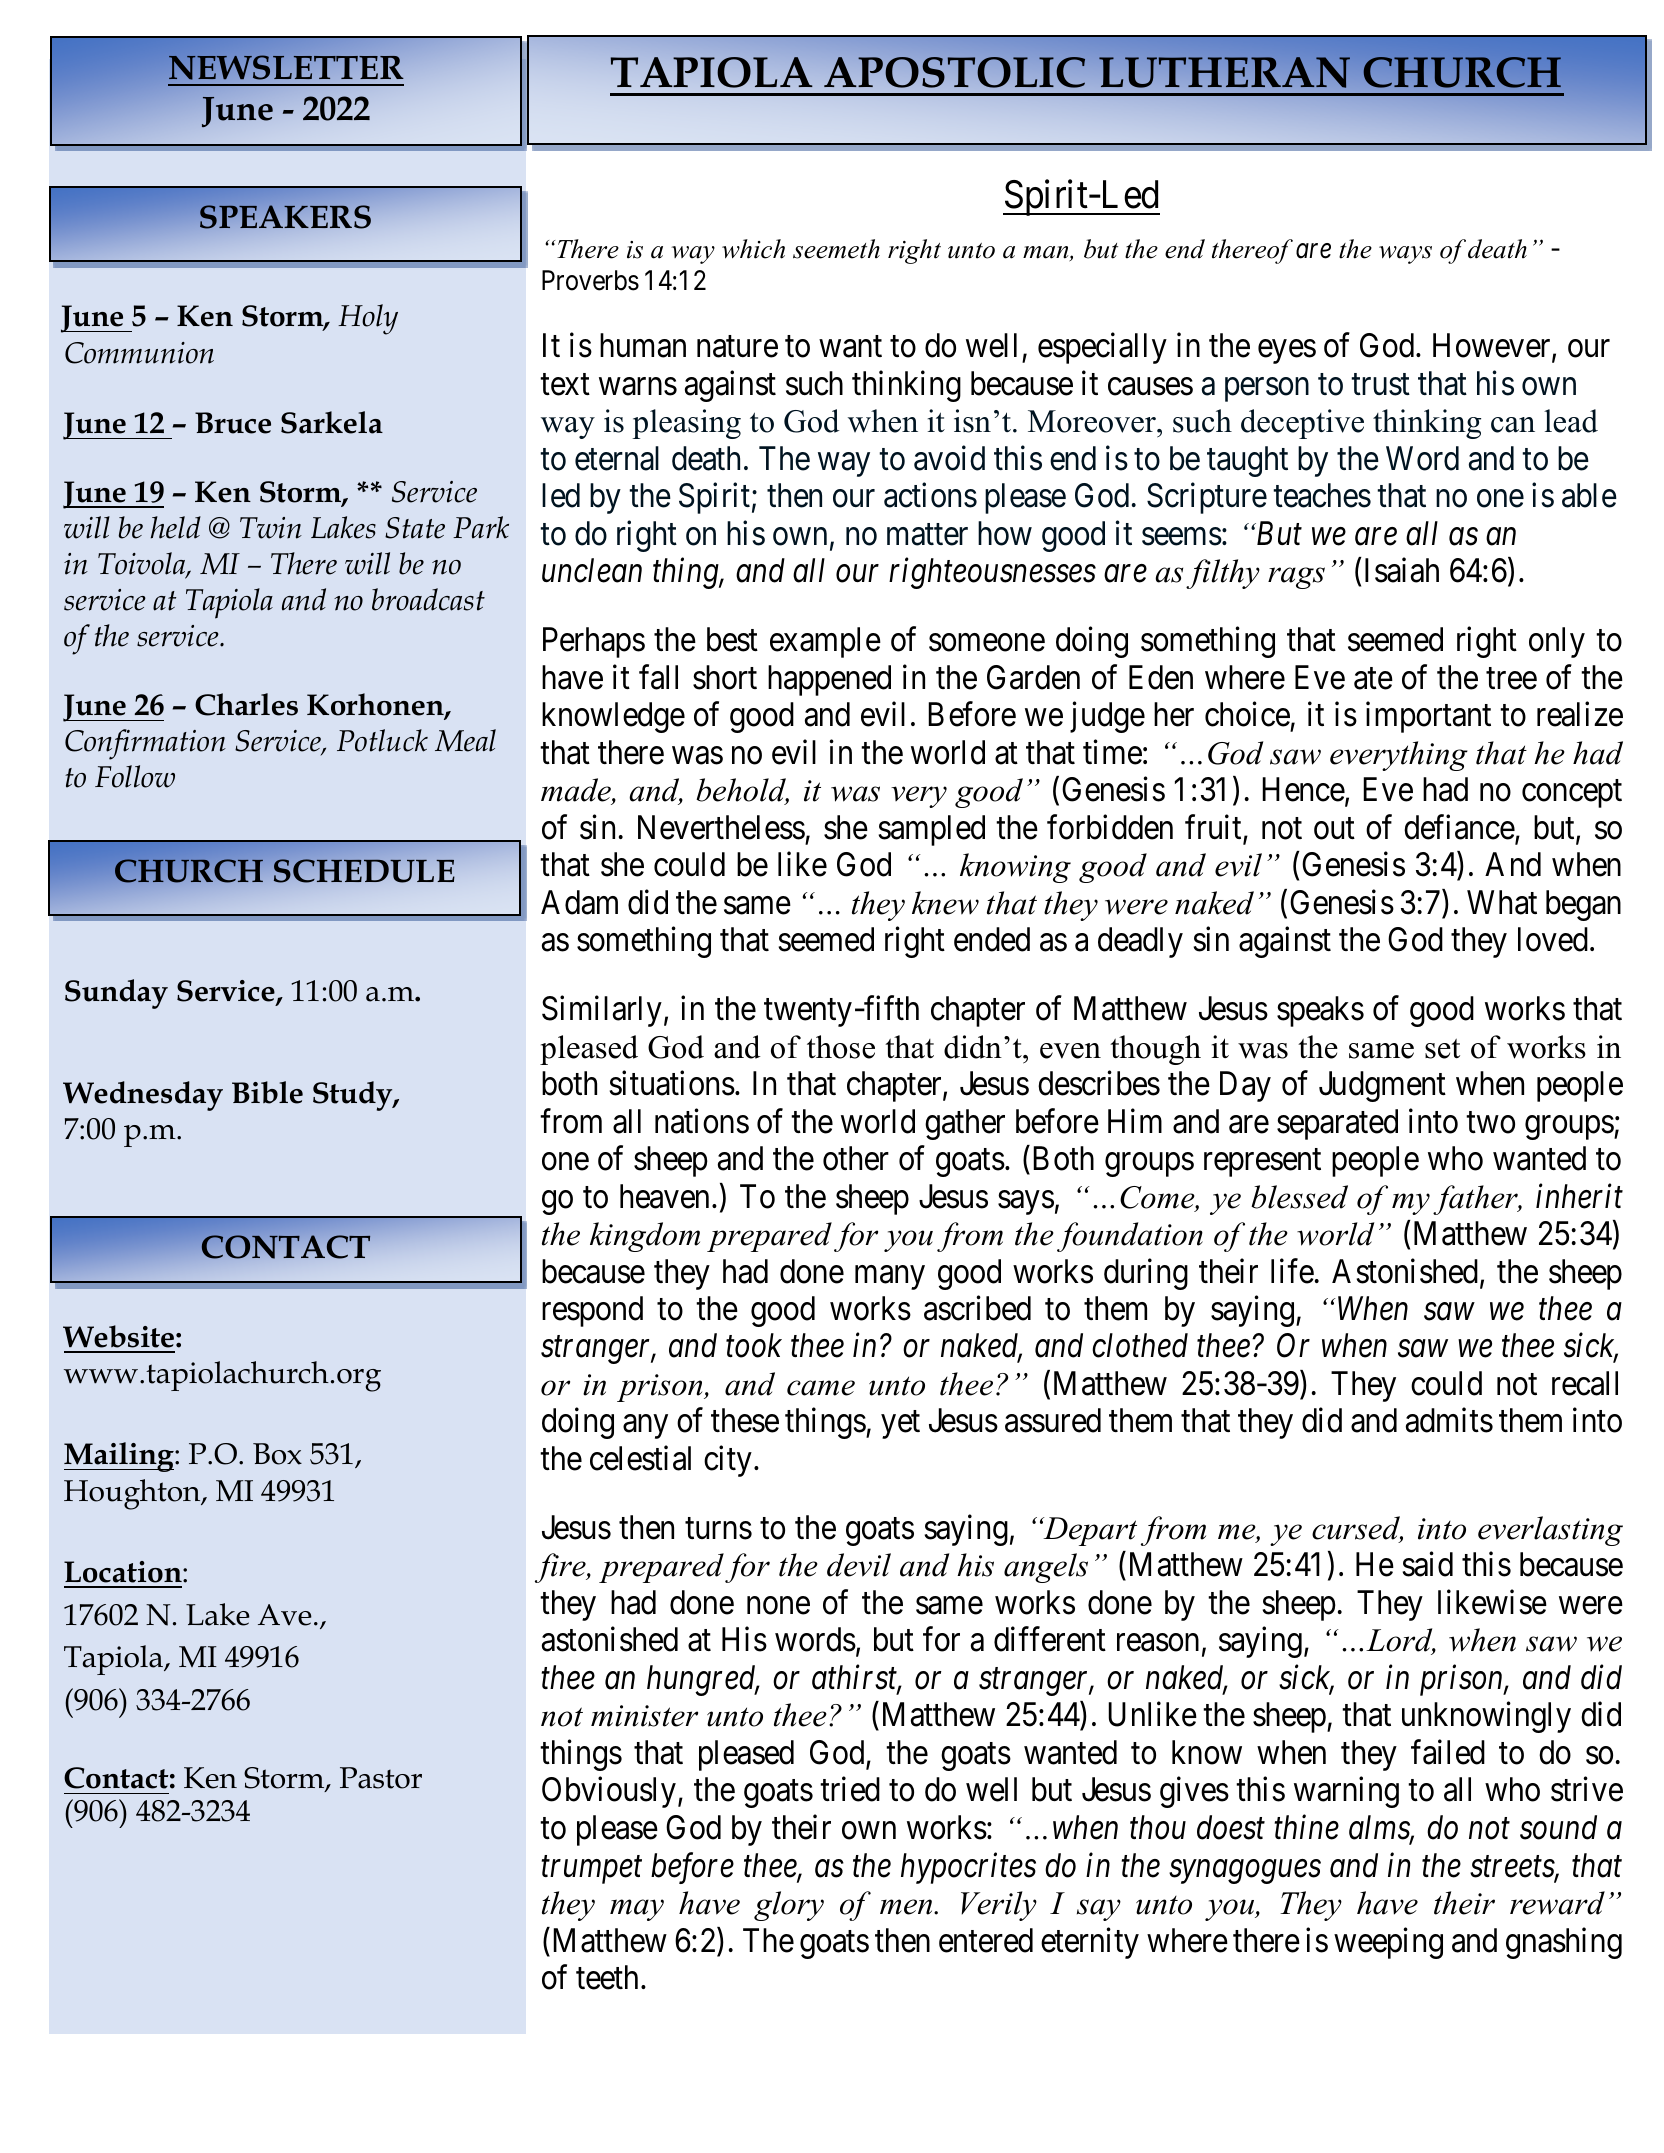  I want to click on ways, so click(1405, 255).
